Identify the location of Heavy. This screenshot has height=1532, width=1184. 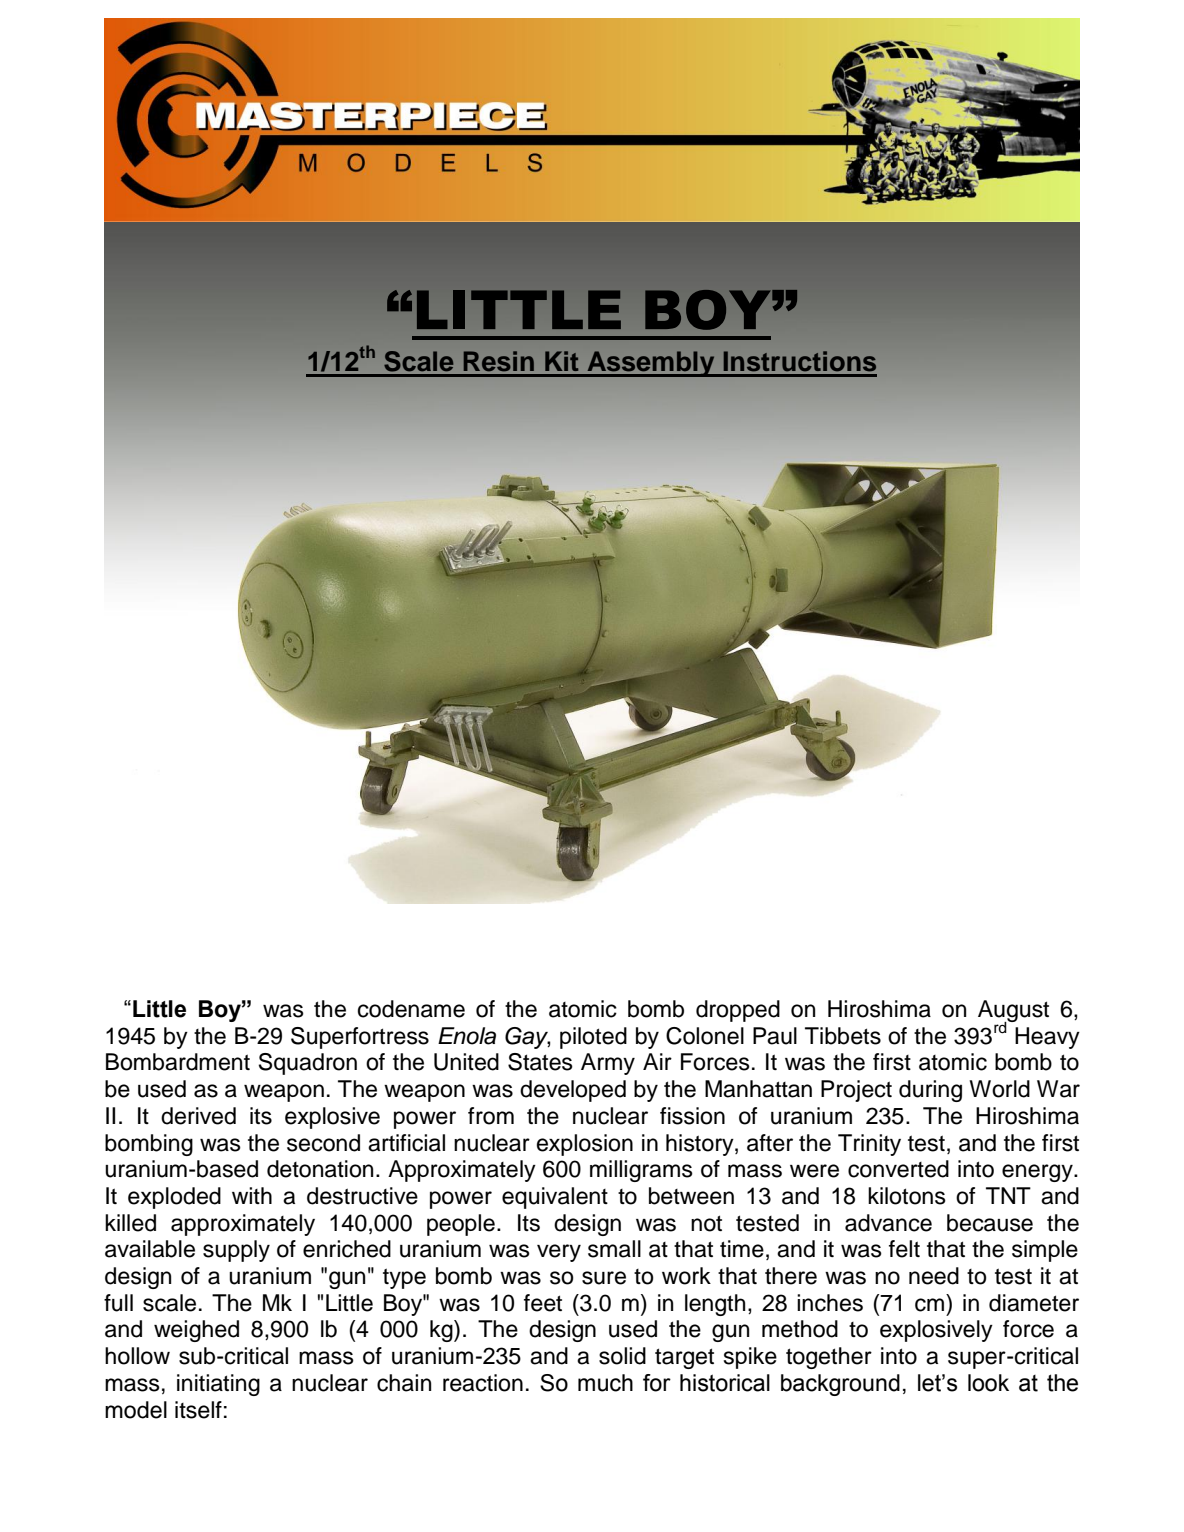
(1047, 1038).
